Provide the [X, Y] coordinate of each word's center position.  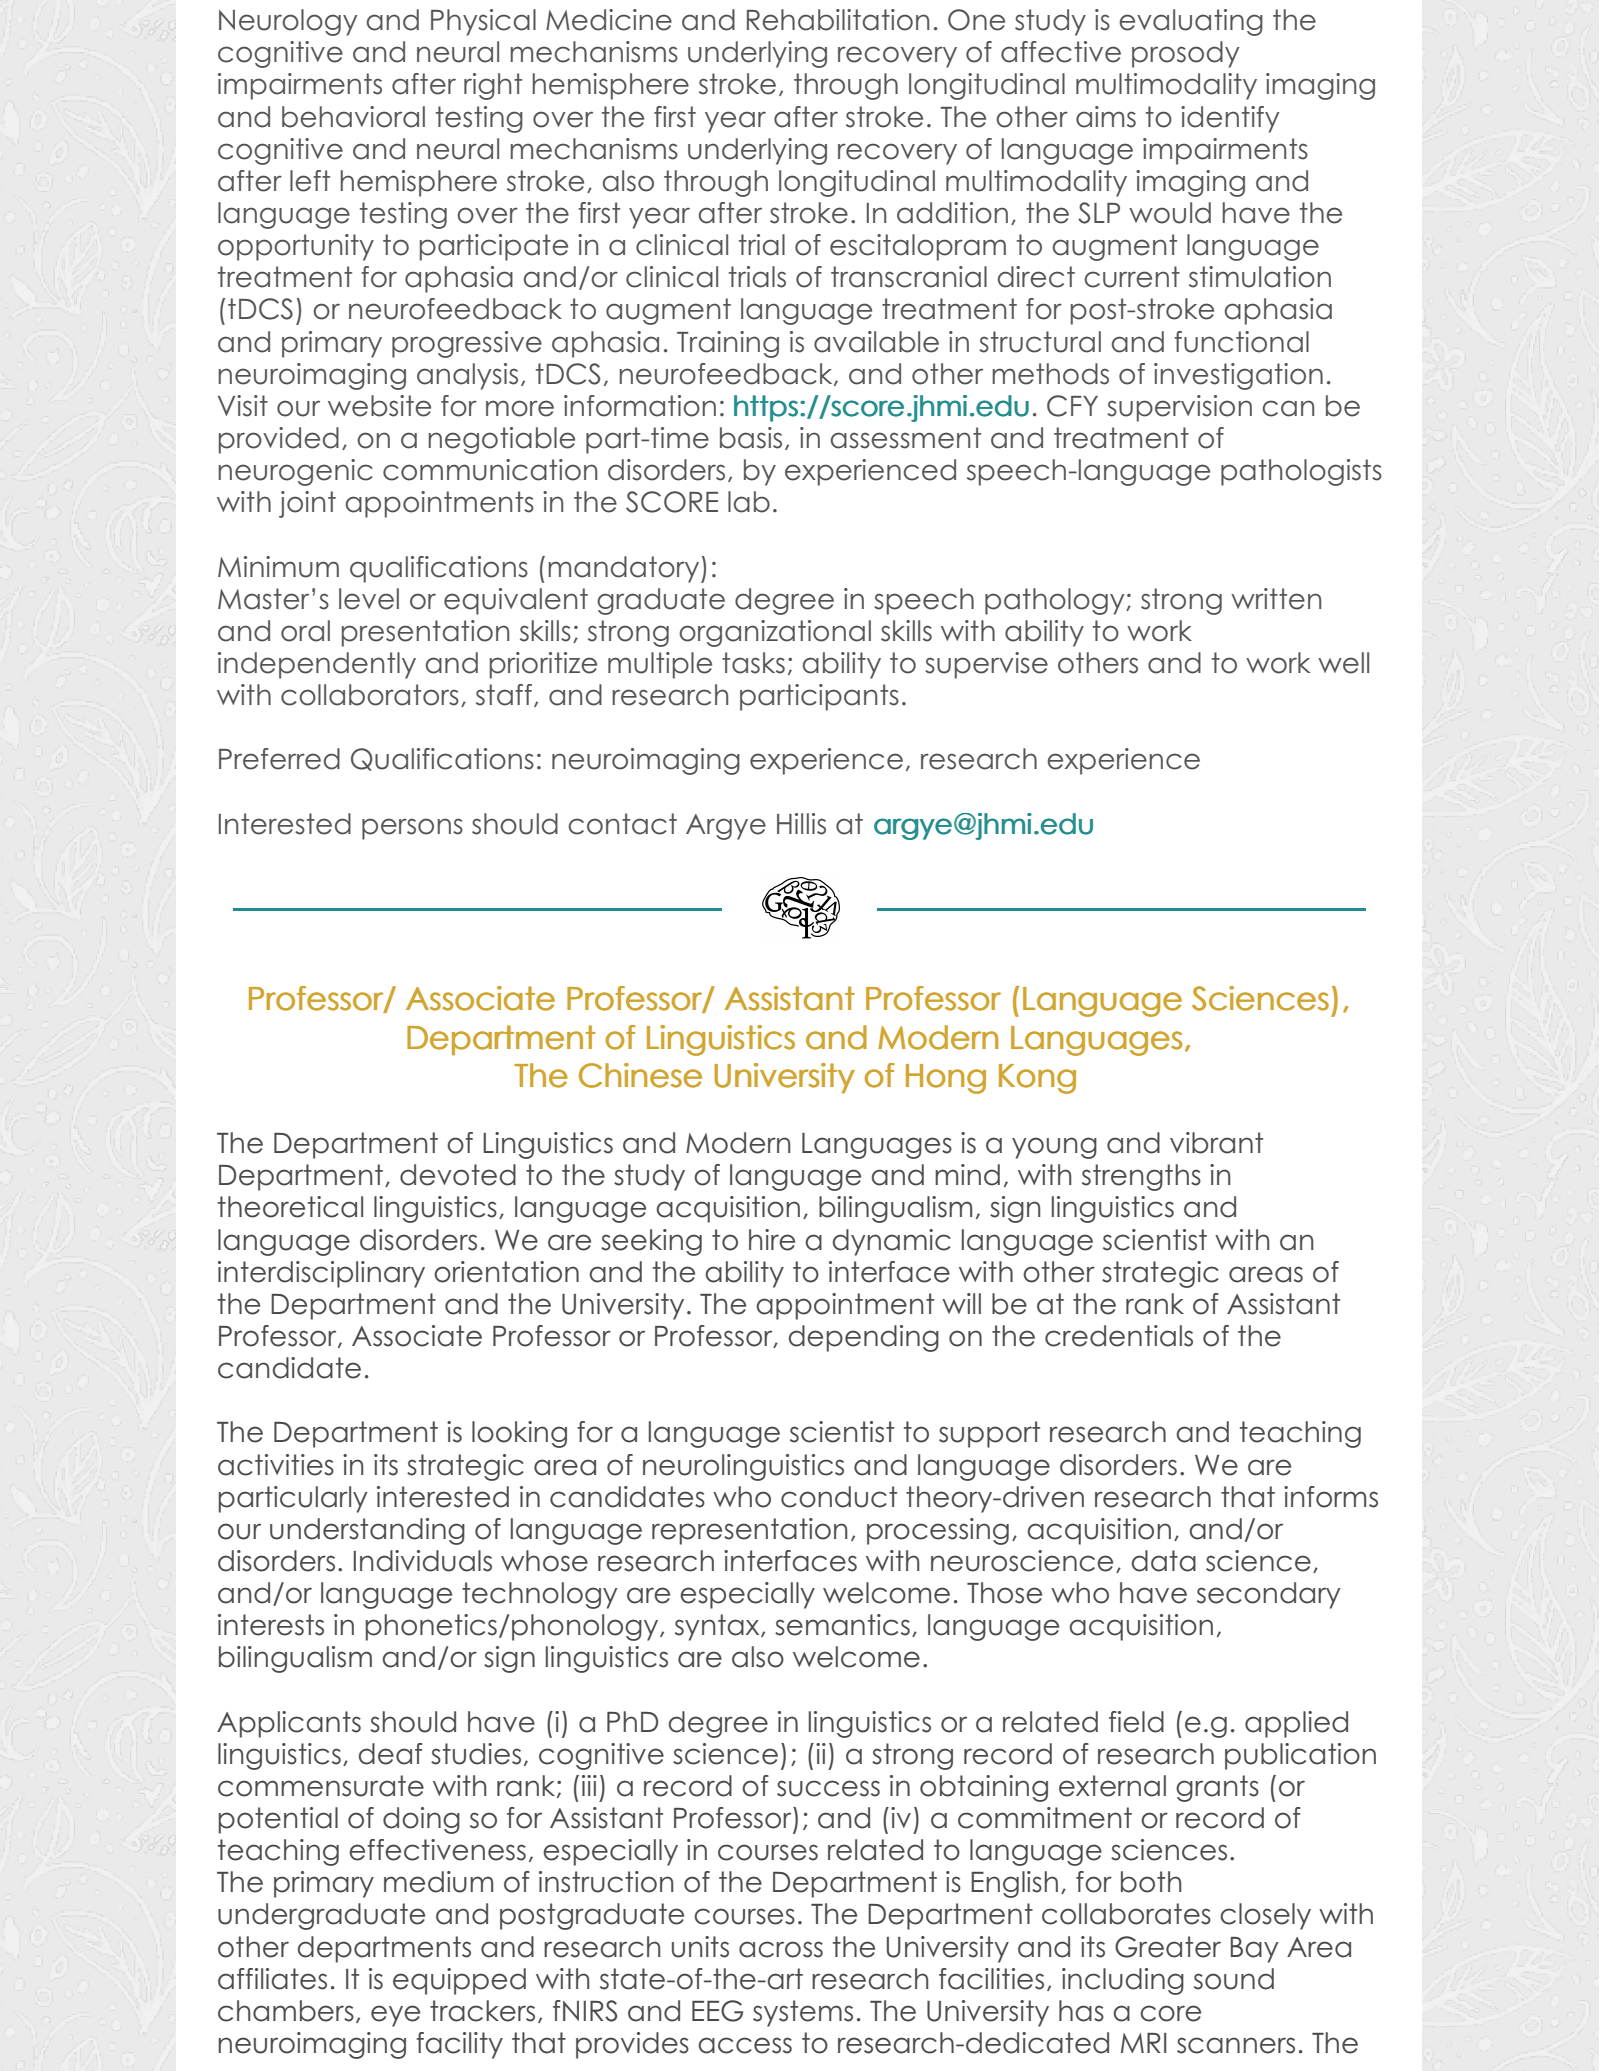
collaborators [370, 695]
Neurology [288, 22]
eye [395, 2016]
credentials [1119, 1336]
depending [864, 1338]
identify [1230, 119]
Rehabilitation [838, 20]
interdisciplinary [321, 1274]
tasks [753, 663]
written [1276, 599]
